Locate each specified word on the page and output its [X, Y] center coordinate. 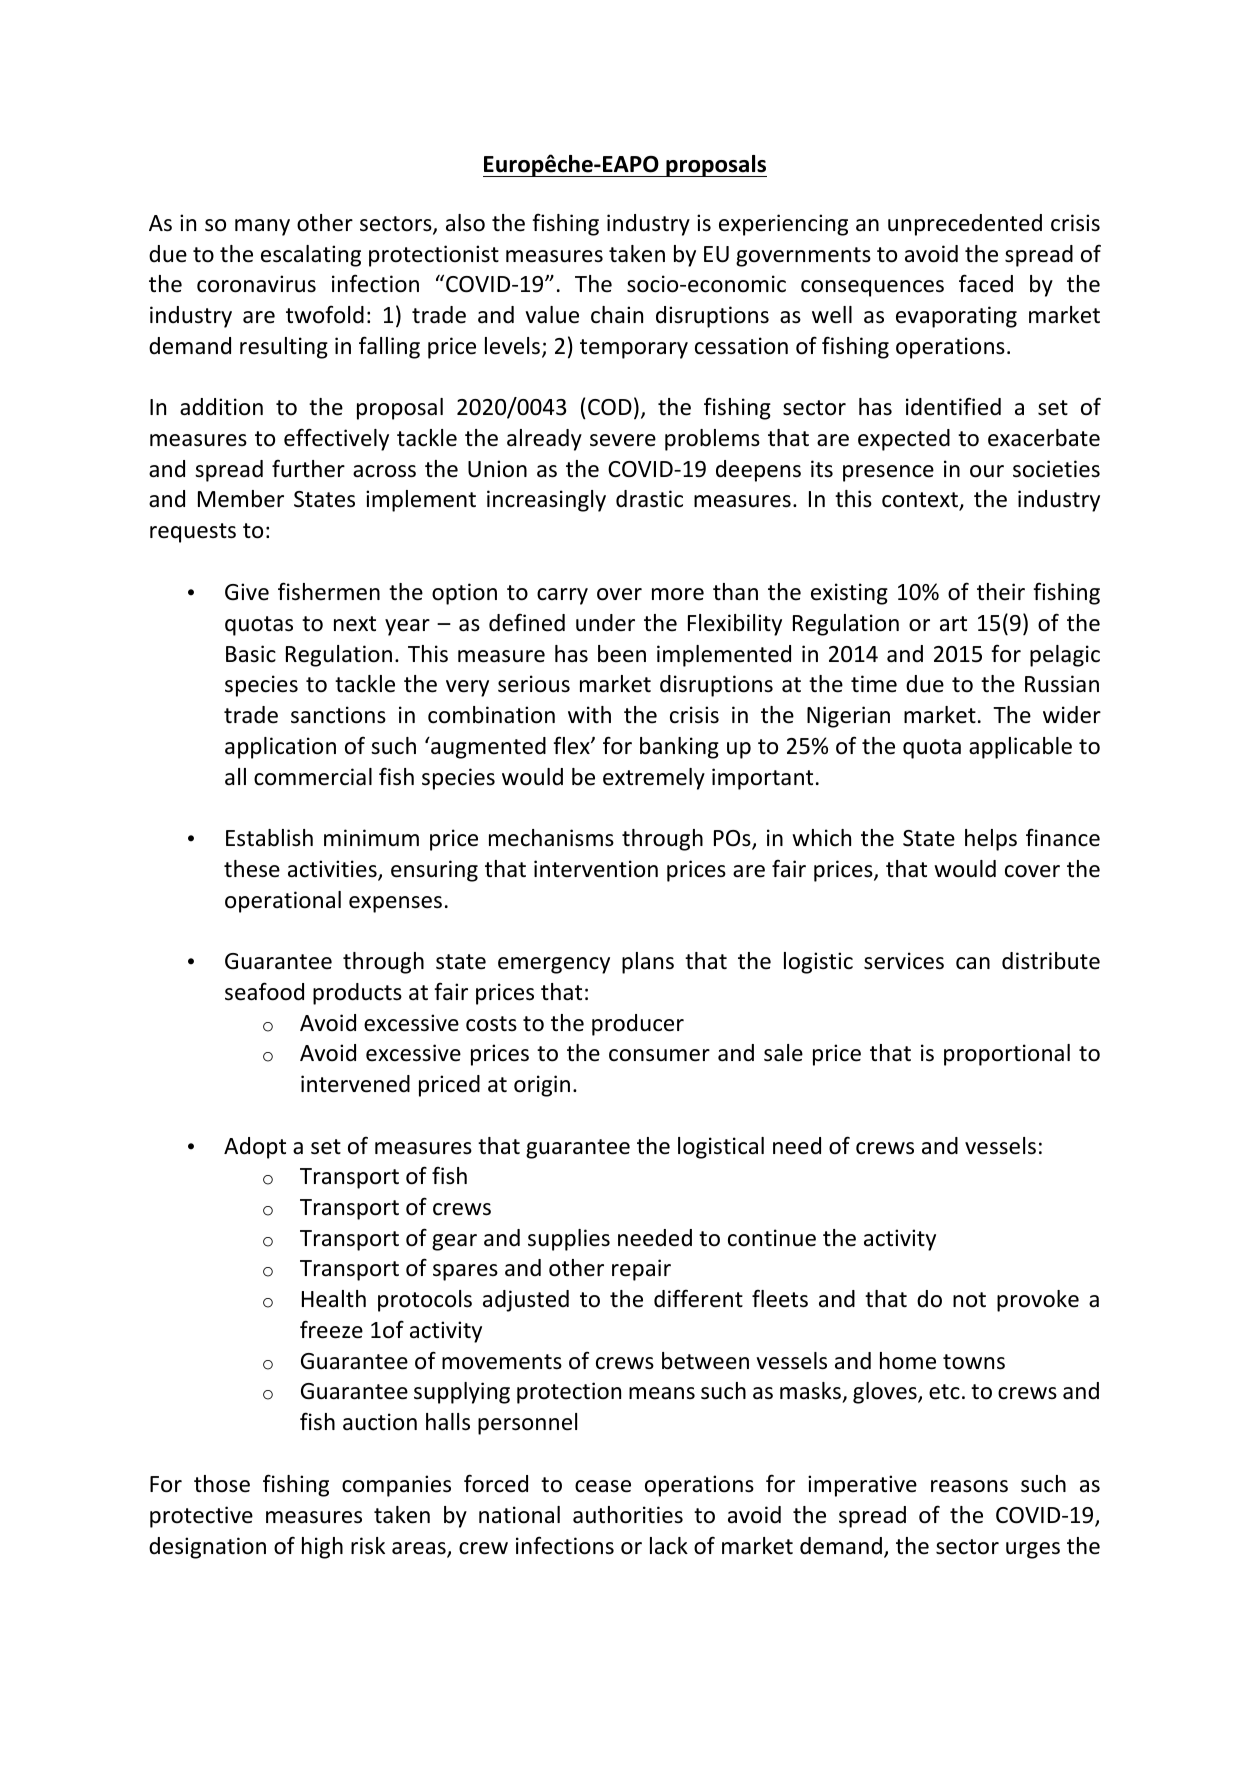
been [622, 654]
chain [617, 314]
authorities [628, 1515]
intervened [355, 1084]
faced [986, 283]
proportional [1007, 1055]
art [953, 624]
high [322, 1548]
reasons [969, 1486]
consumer [659, 1055]
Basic [251, 654]
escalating [311, 256]
